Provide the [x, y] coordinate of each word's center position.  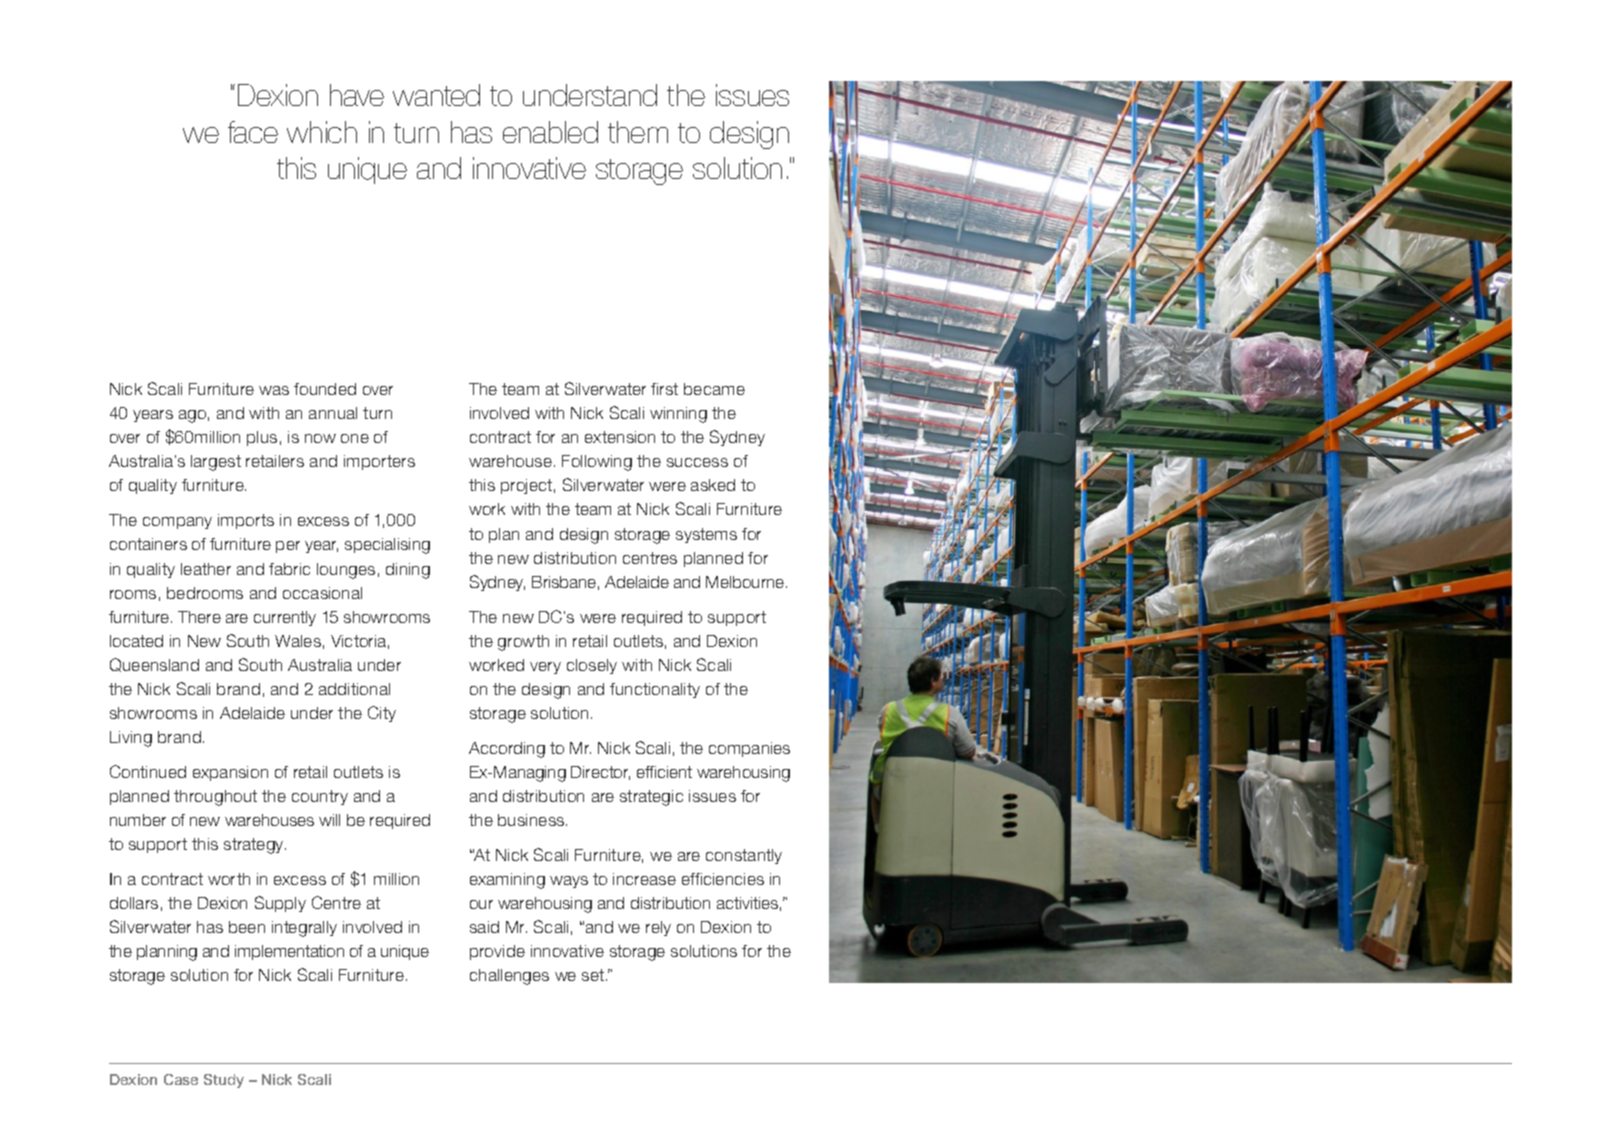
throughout [215, 798]
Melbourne [746, 582]
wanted [436, 95]
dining [408, 571]
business [532, 820]
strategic [651, 798]
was [274, 390]
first [664, 389]
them [638, 132]
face [253, 132]
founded [325, 389]
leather [206, 569]
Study [224, 1081]
